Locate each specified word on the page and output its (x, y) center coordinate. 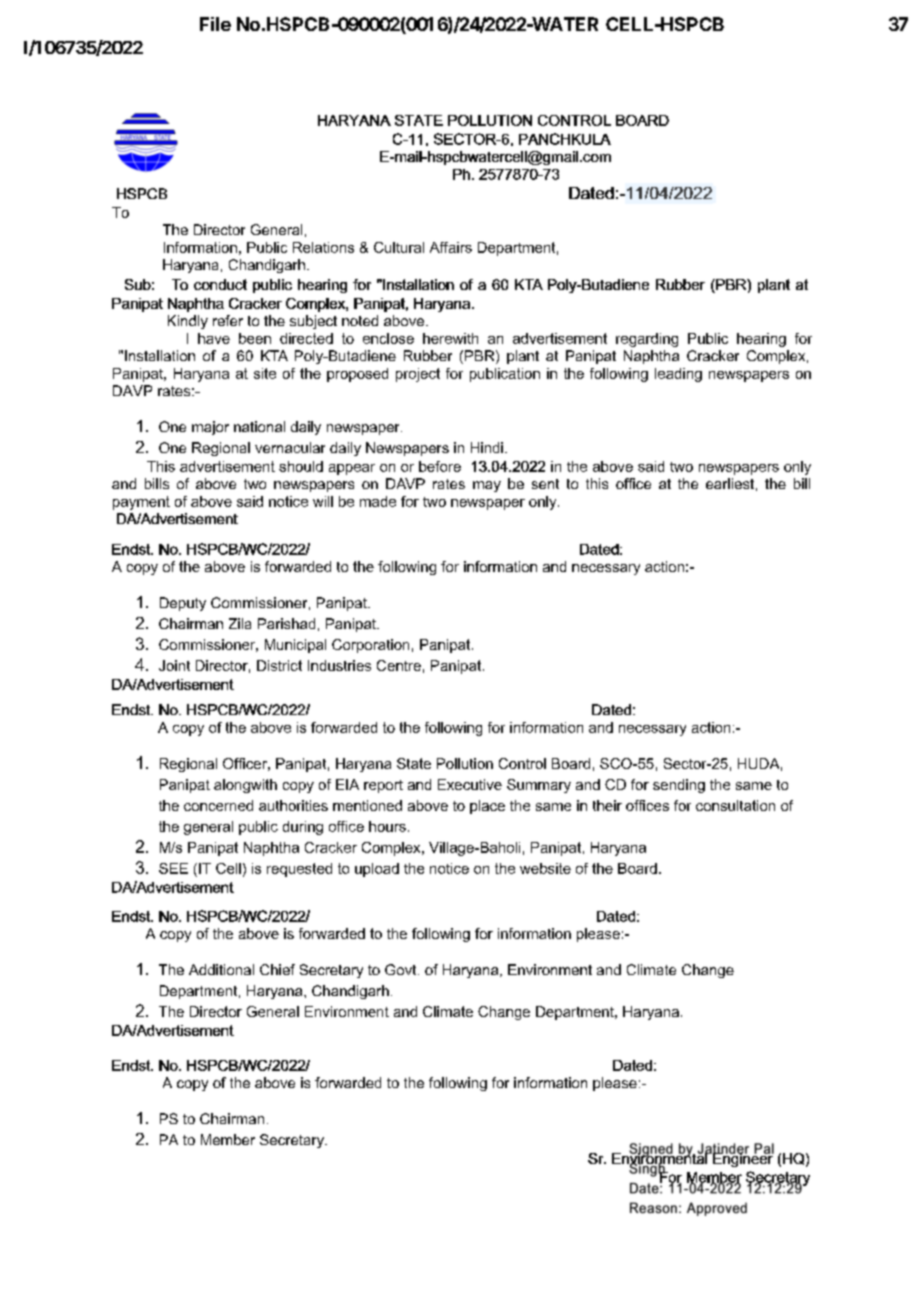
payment (141, 503)
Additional (221, 969)
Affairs (451, 247)
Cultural (399, 247)
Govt (402, 969)
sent (545, 484)
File (215, 24)
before (440, 466)
